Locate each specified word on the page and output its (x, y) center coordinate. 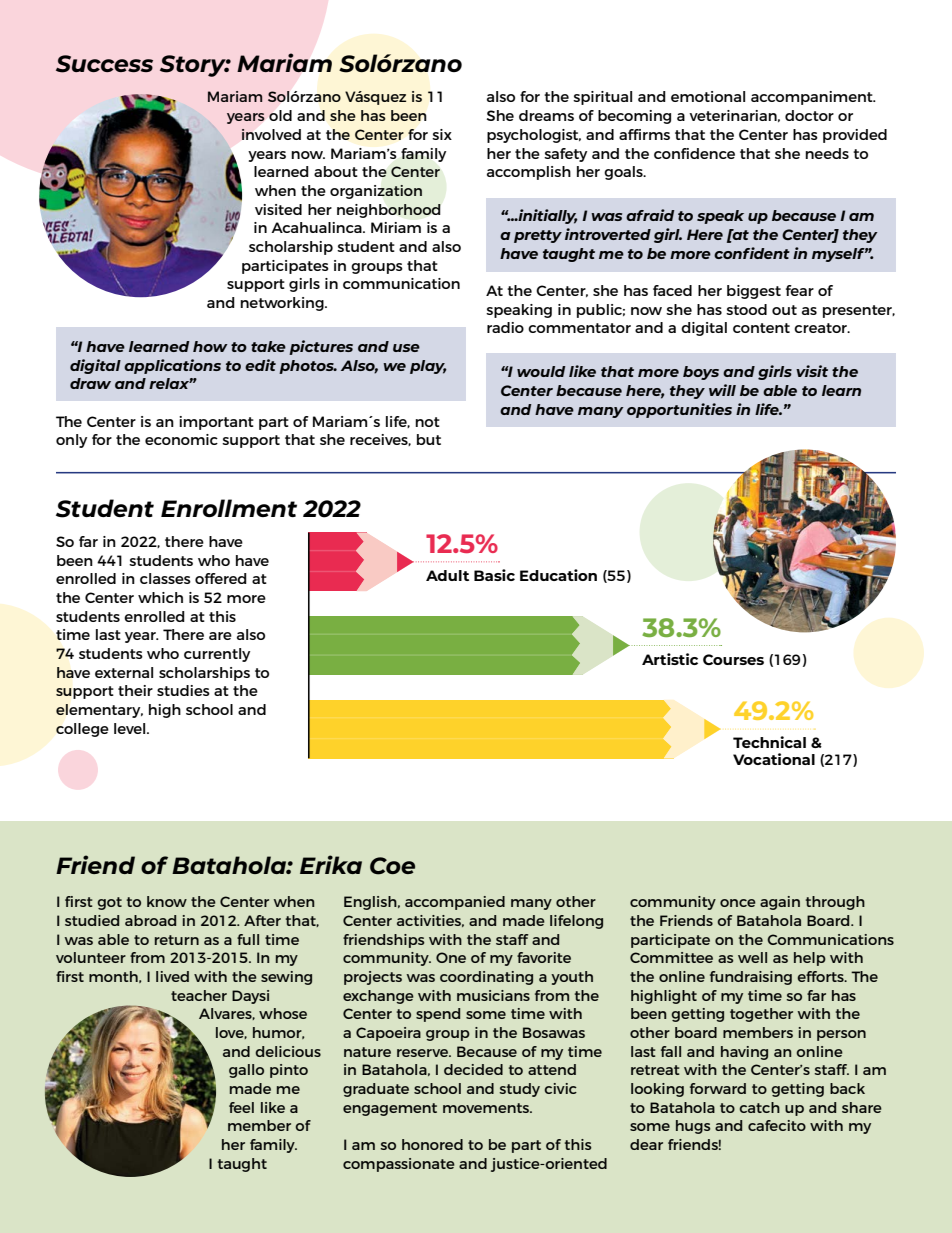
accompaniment (813, 98)
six (442, 134)
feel (241, 1107)
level (131, 728)
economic (181, 439)
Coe (392, 866)
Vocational (774, 759)
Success (104, 64)
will (722, 390)
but (429, 439)
